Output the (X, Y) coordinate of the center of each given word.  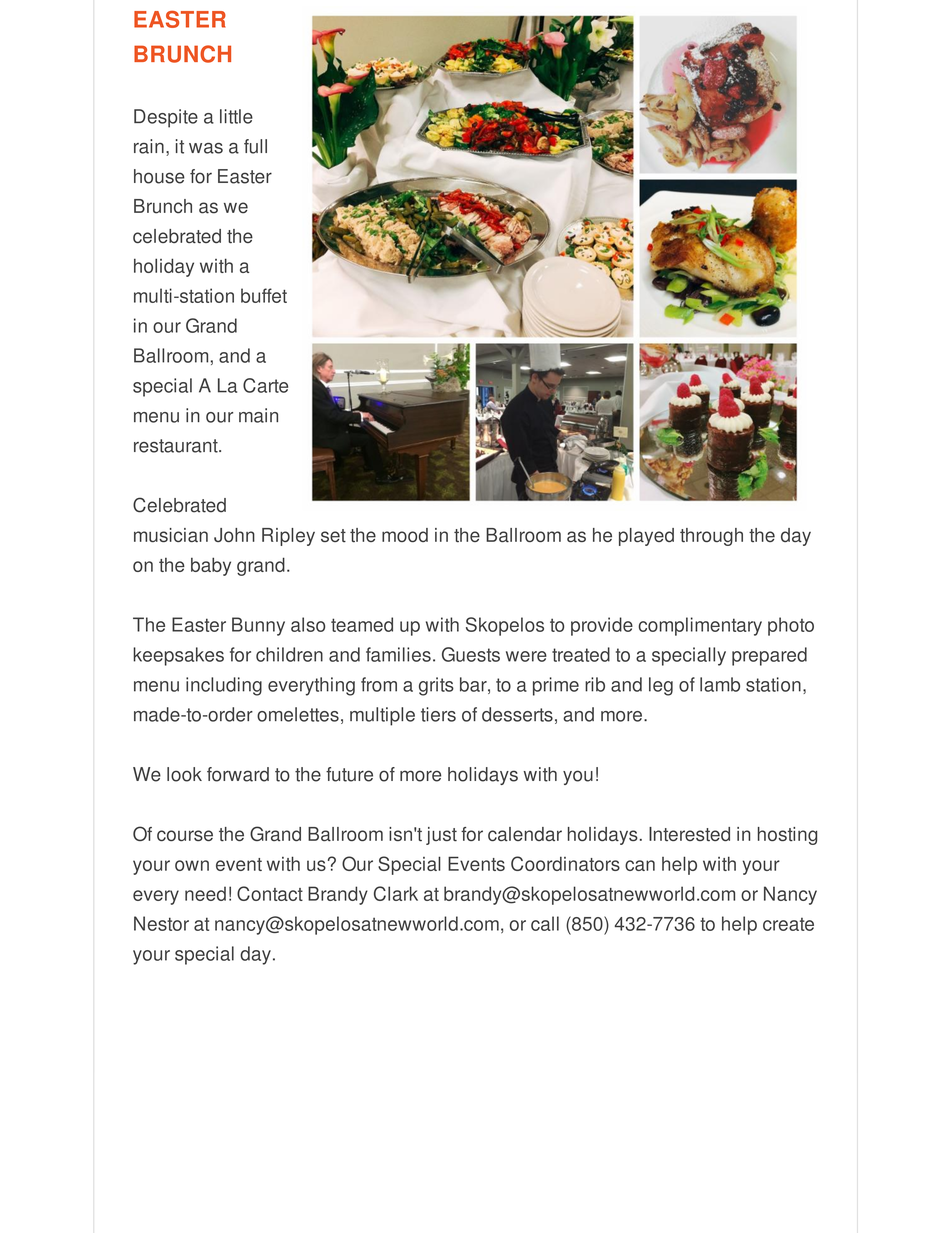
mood (405, 535)
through (711, 537)
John (234, 535)
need (205, 893)
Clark (396, 893)
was (206, 148)
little (236, 116)
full (255, 146)
